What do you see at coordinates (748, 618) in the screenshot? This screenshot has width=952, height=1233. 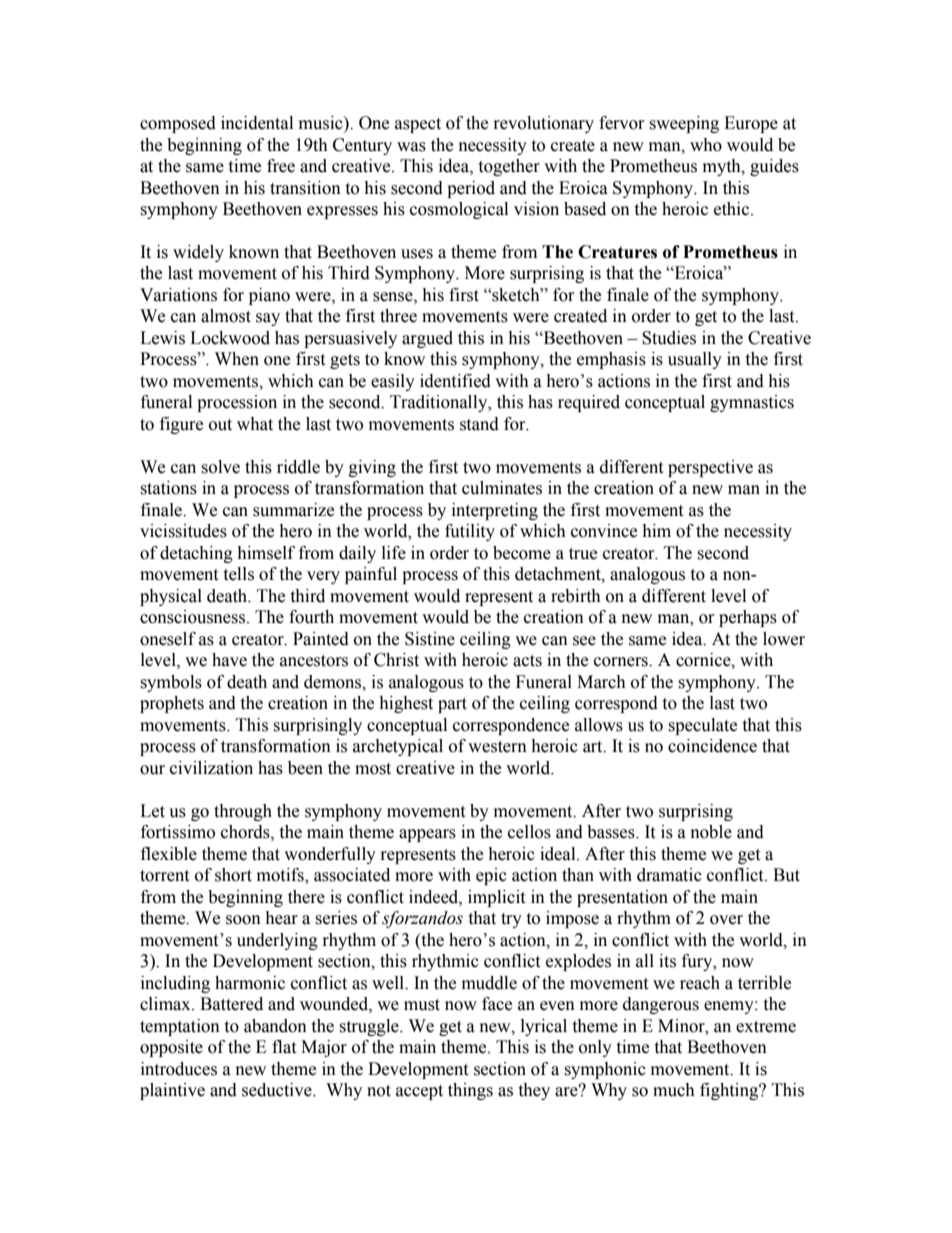 I see `perhaps` at bounding box center [748, 618].
